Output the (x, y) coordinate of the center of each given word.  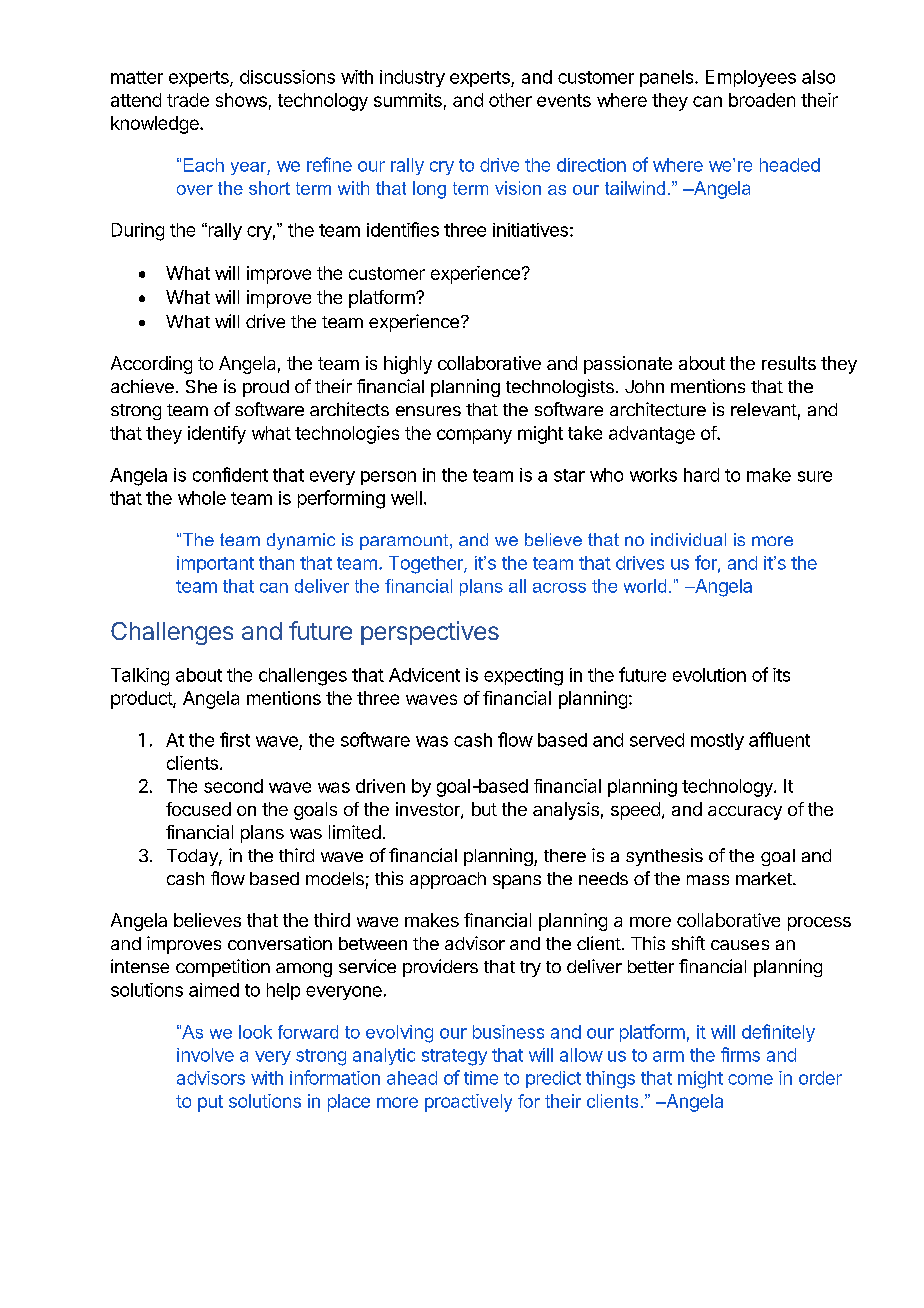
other (510, 100)
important (215, 564)
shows (241, 100)
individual (688, 539)
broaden (762, 100)
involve (205, 1055)
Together (427, 565)
